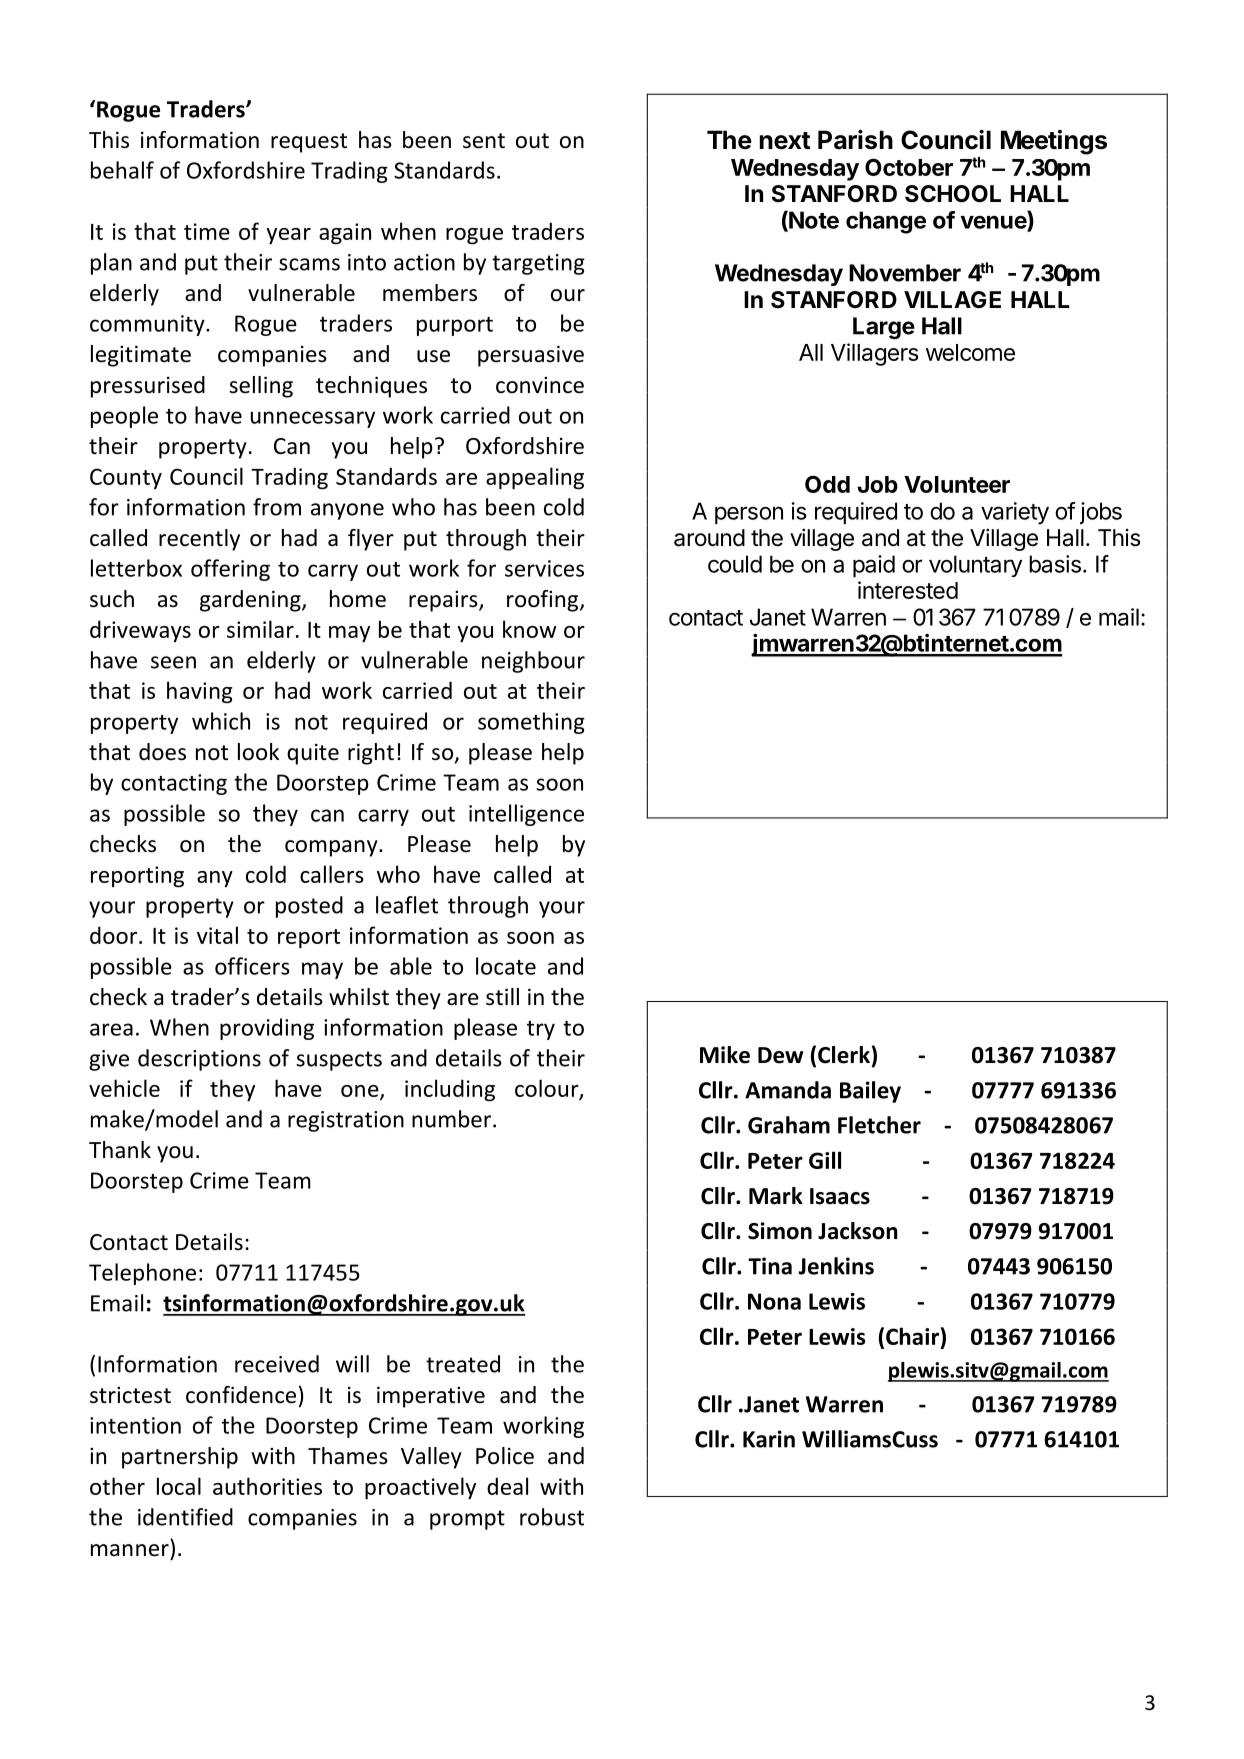 Image resolution: width=1244 pixels, height=1759 pixels. I want to click on robust, so click(552, 1517).
